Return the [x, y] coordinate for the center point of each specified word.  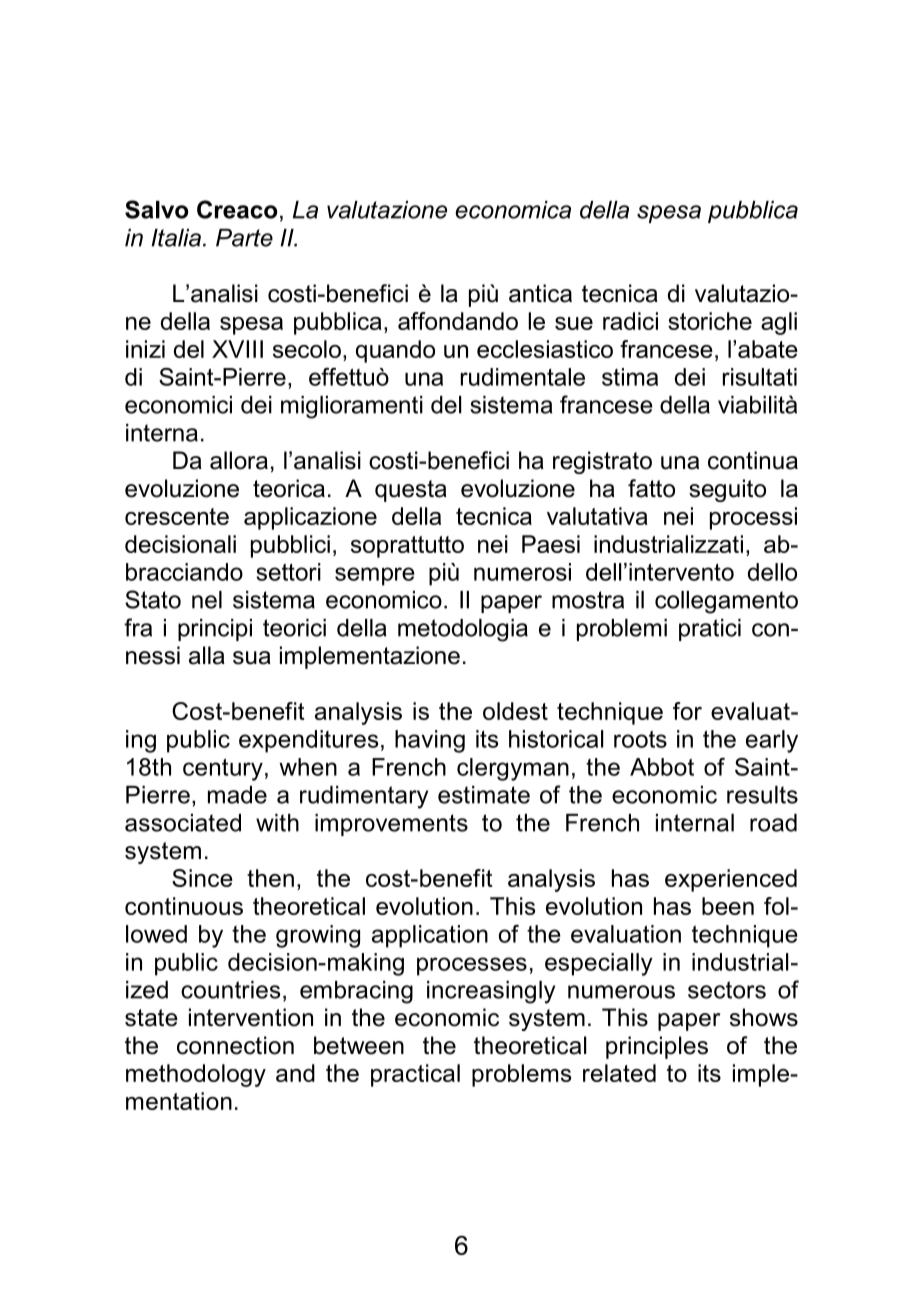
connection [235, 1045]
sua [252, 658]
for [687, 711]
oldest [515, 711]
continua [753, 460]
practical [415, 1075]
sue [574, 323]
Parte [244, 238]
